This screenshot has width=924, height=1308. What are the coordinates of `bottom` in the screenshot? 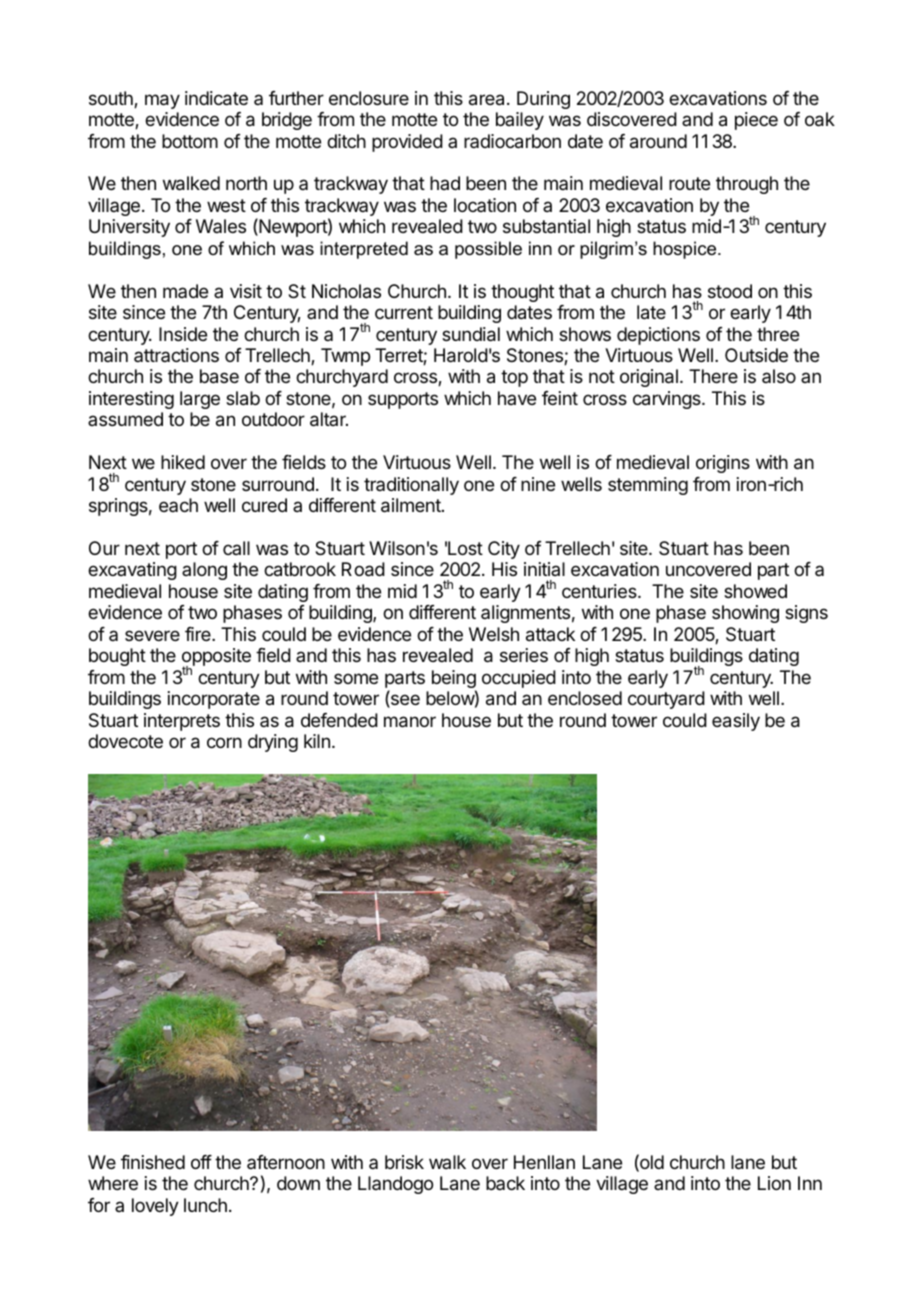 It's located at (190, 141).
